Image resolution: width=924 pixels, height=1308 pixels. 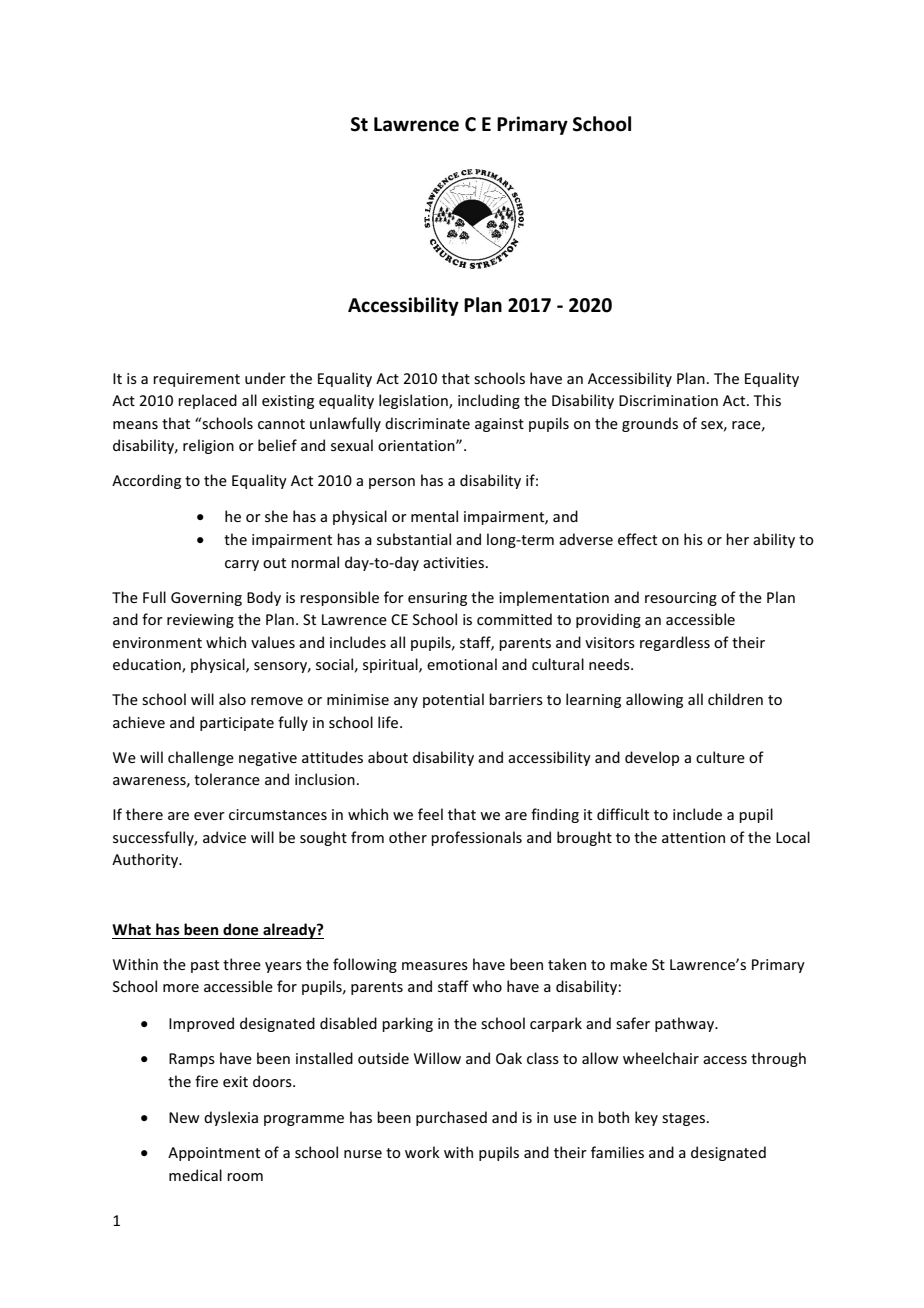 What do you see at coordinates (668, 400) in the page?
I see `Discrimination` at bounding box center [668, 400].
